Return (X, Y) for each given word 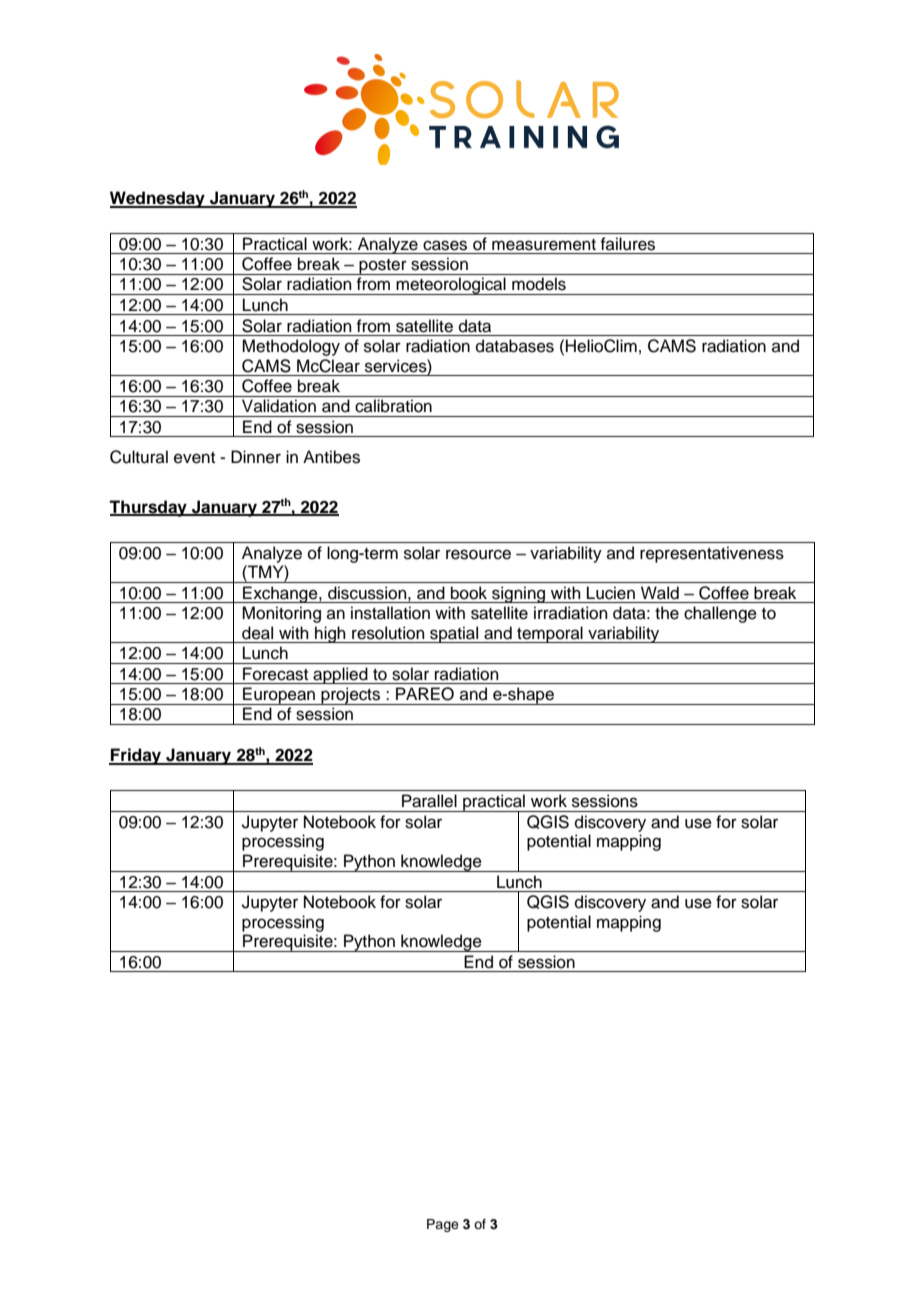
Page (443, 1225)
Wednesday (158, 199)
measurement (544, 245)
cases (445, 245)
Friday (136, 756)
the (667, 613)
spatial (454, 634)
